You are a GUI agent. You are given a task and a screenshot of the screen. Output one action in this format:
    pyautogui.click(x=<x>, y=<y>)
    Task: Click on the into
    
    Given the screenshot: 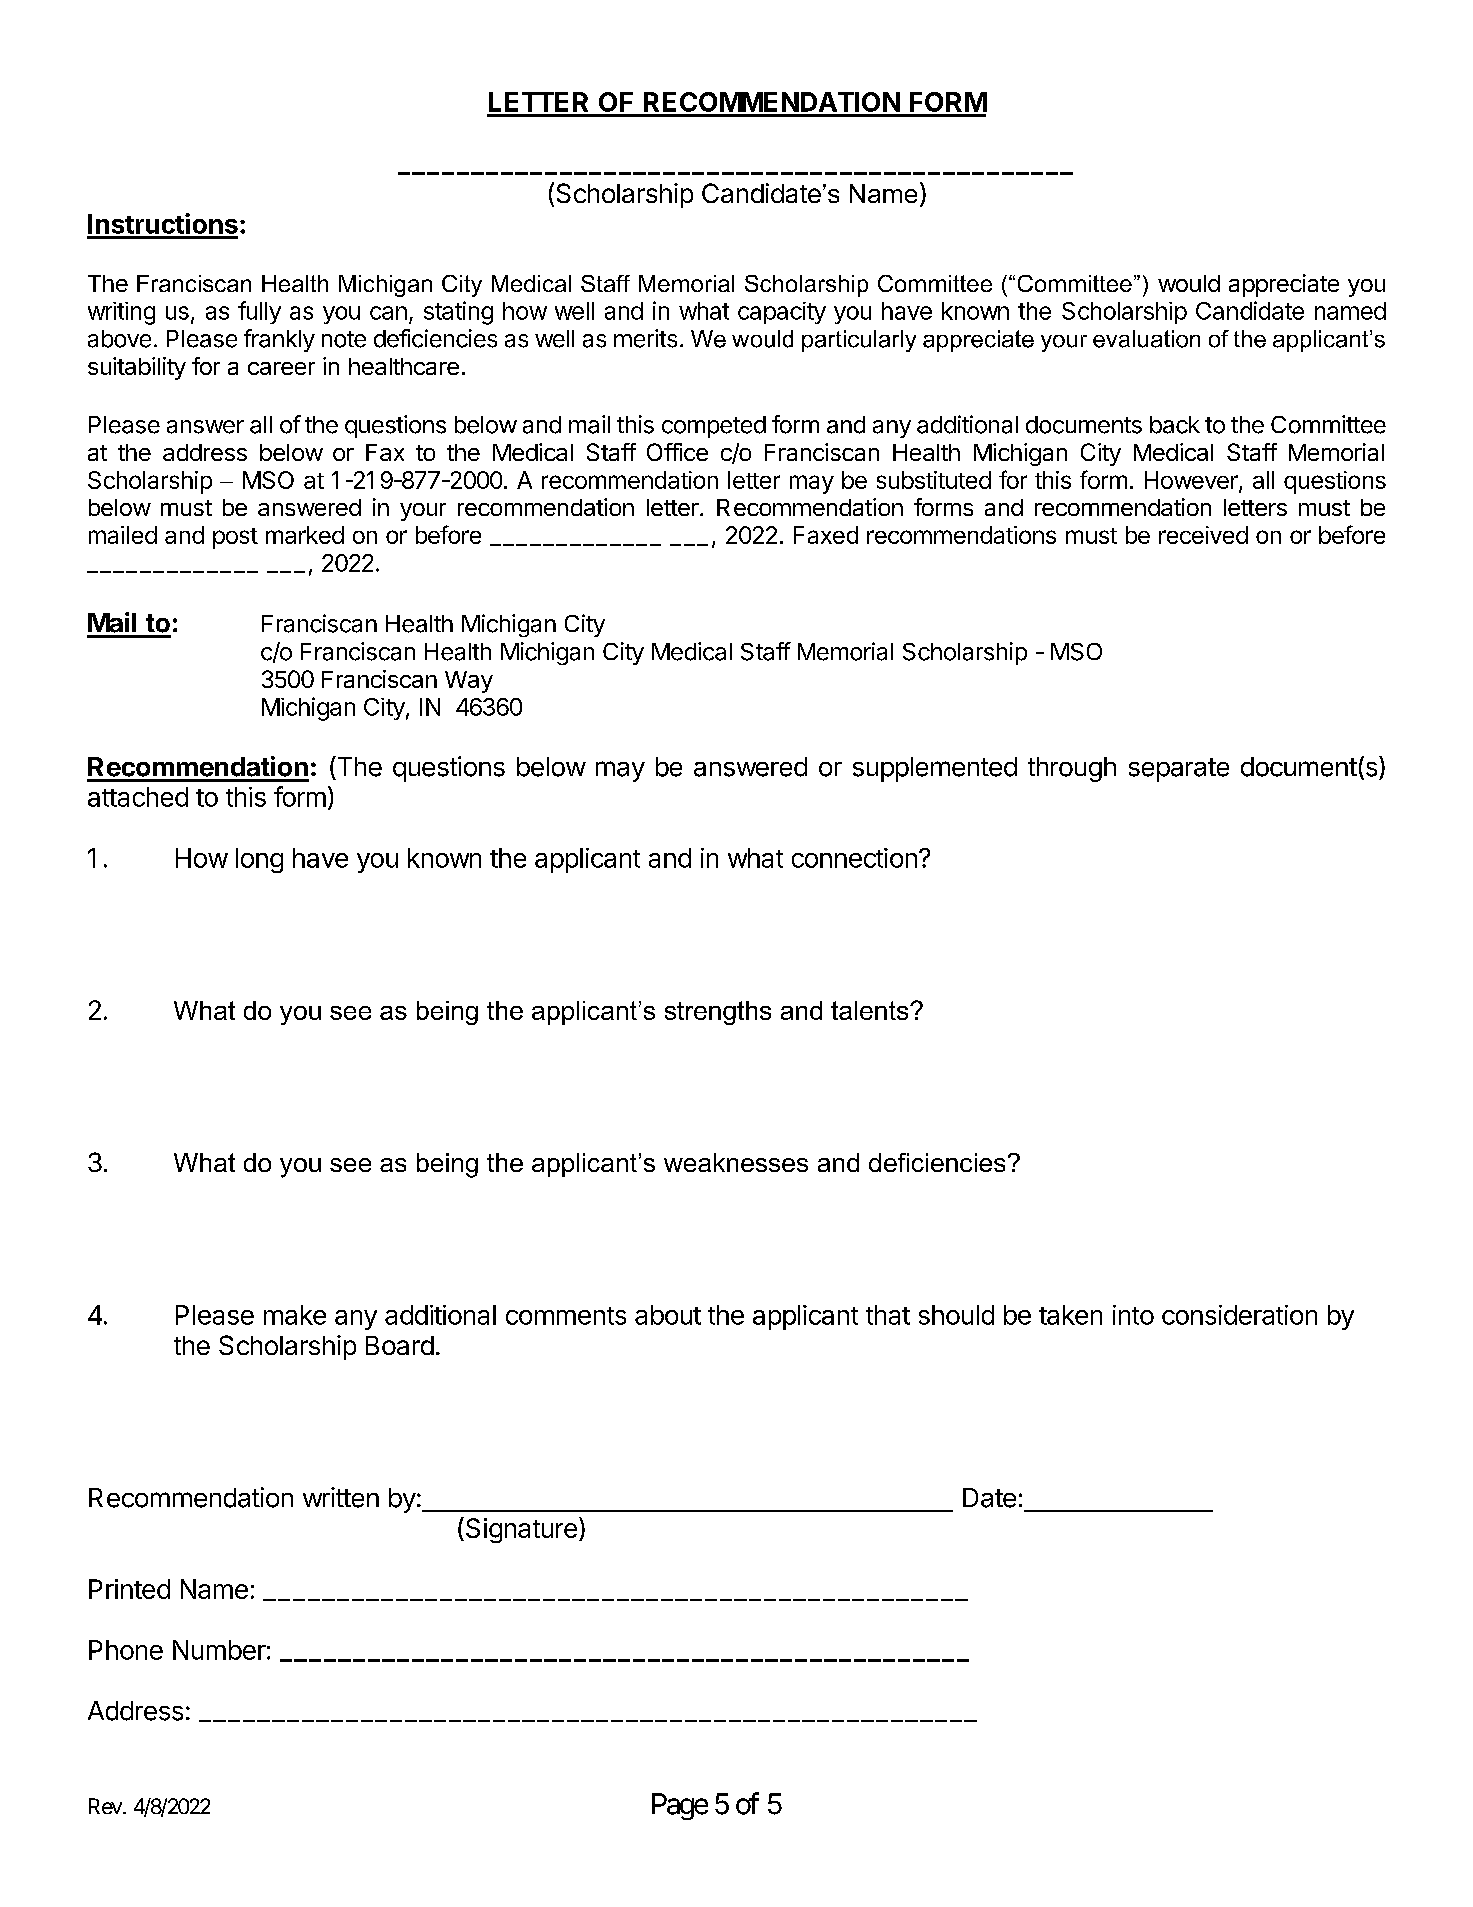 What is the action you would take?
    pyautogui.click(x=1133, y=1315)
